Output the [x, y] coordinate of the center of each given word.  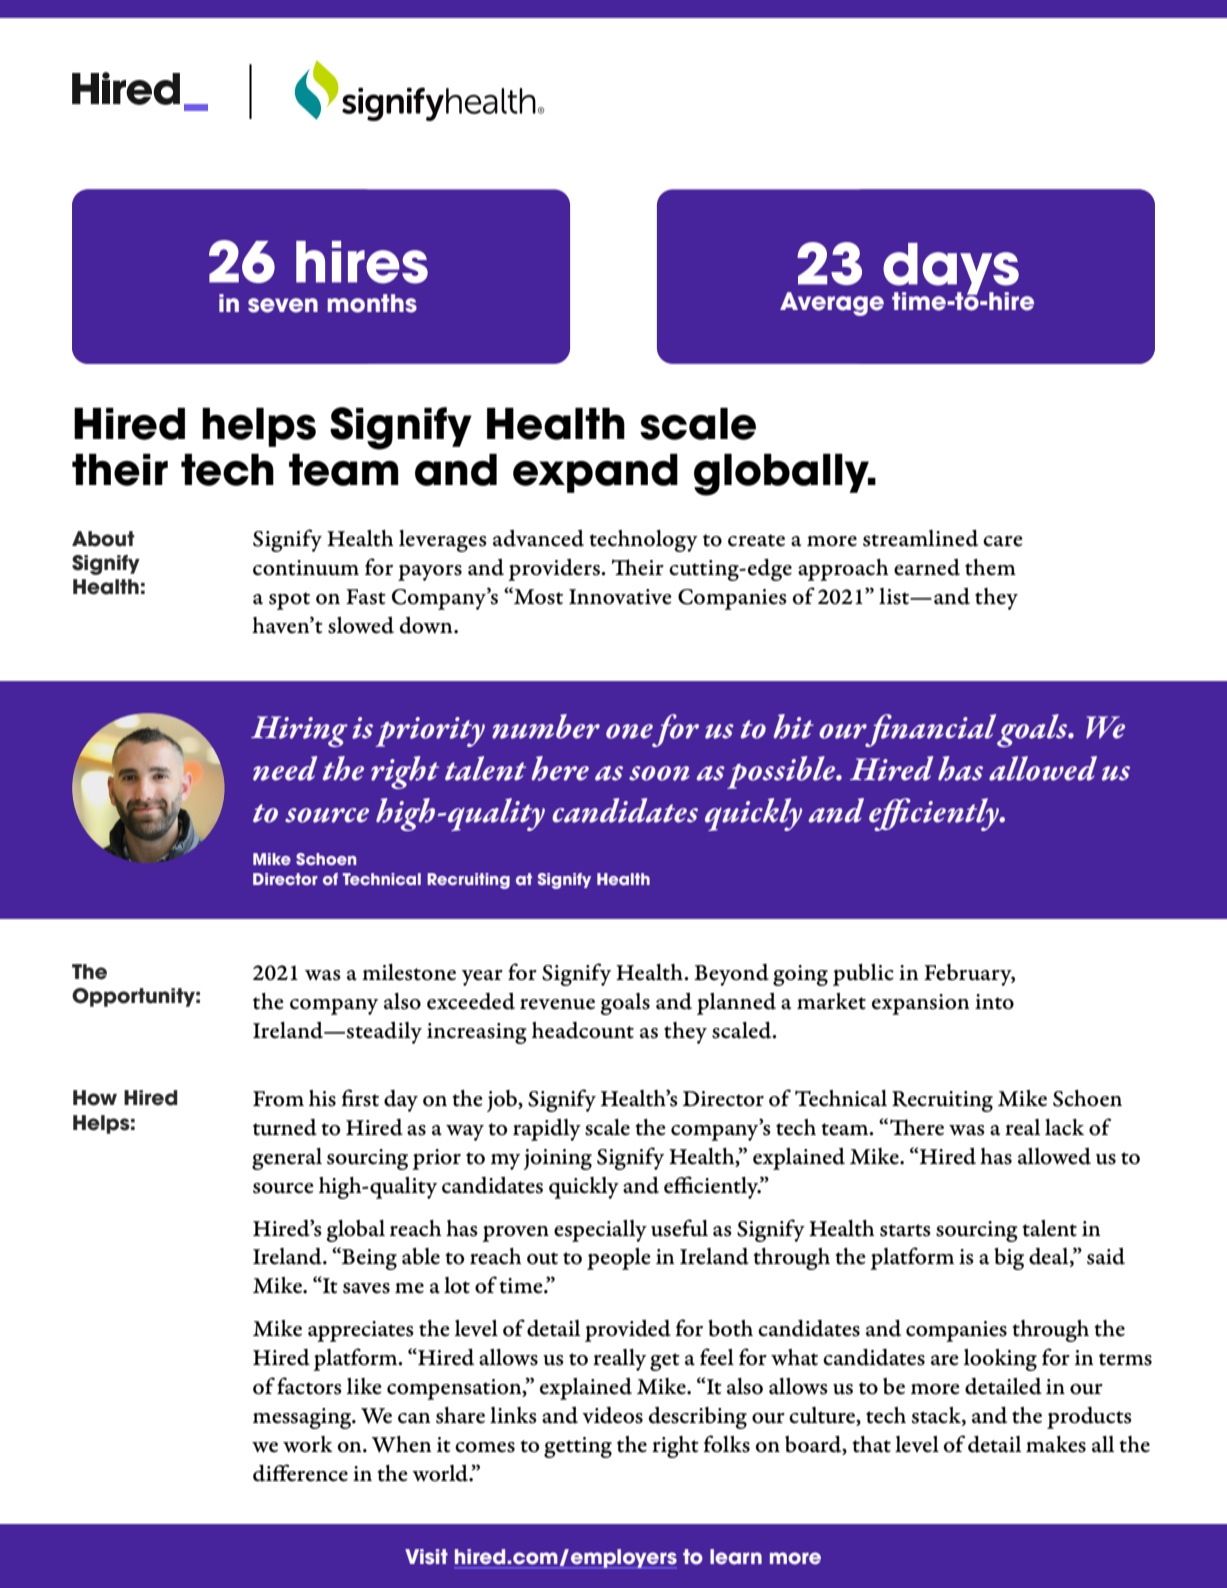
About [103, 539]
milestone [409, 972]
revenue [557, 1004]
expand [595, 473]
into [994, 1002]
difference [300, 1473]
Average [832, 304]
